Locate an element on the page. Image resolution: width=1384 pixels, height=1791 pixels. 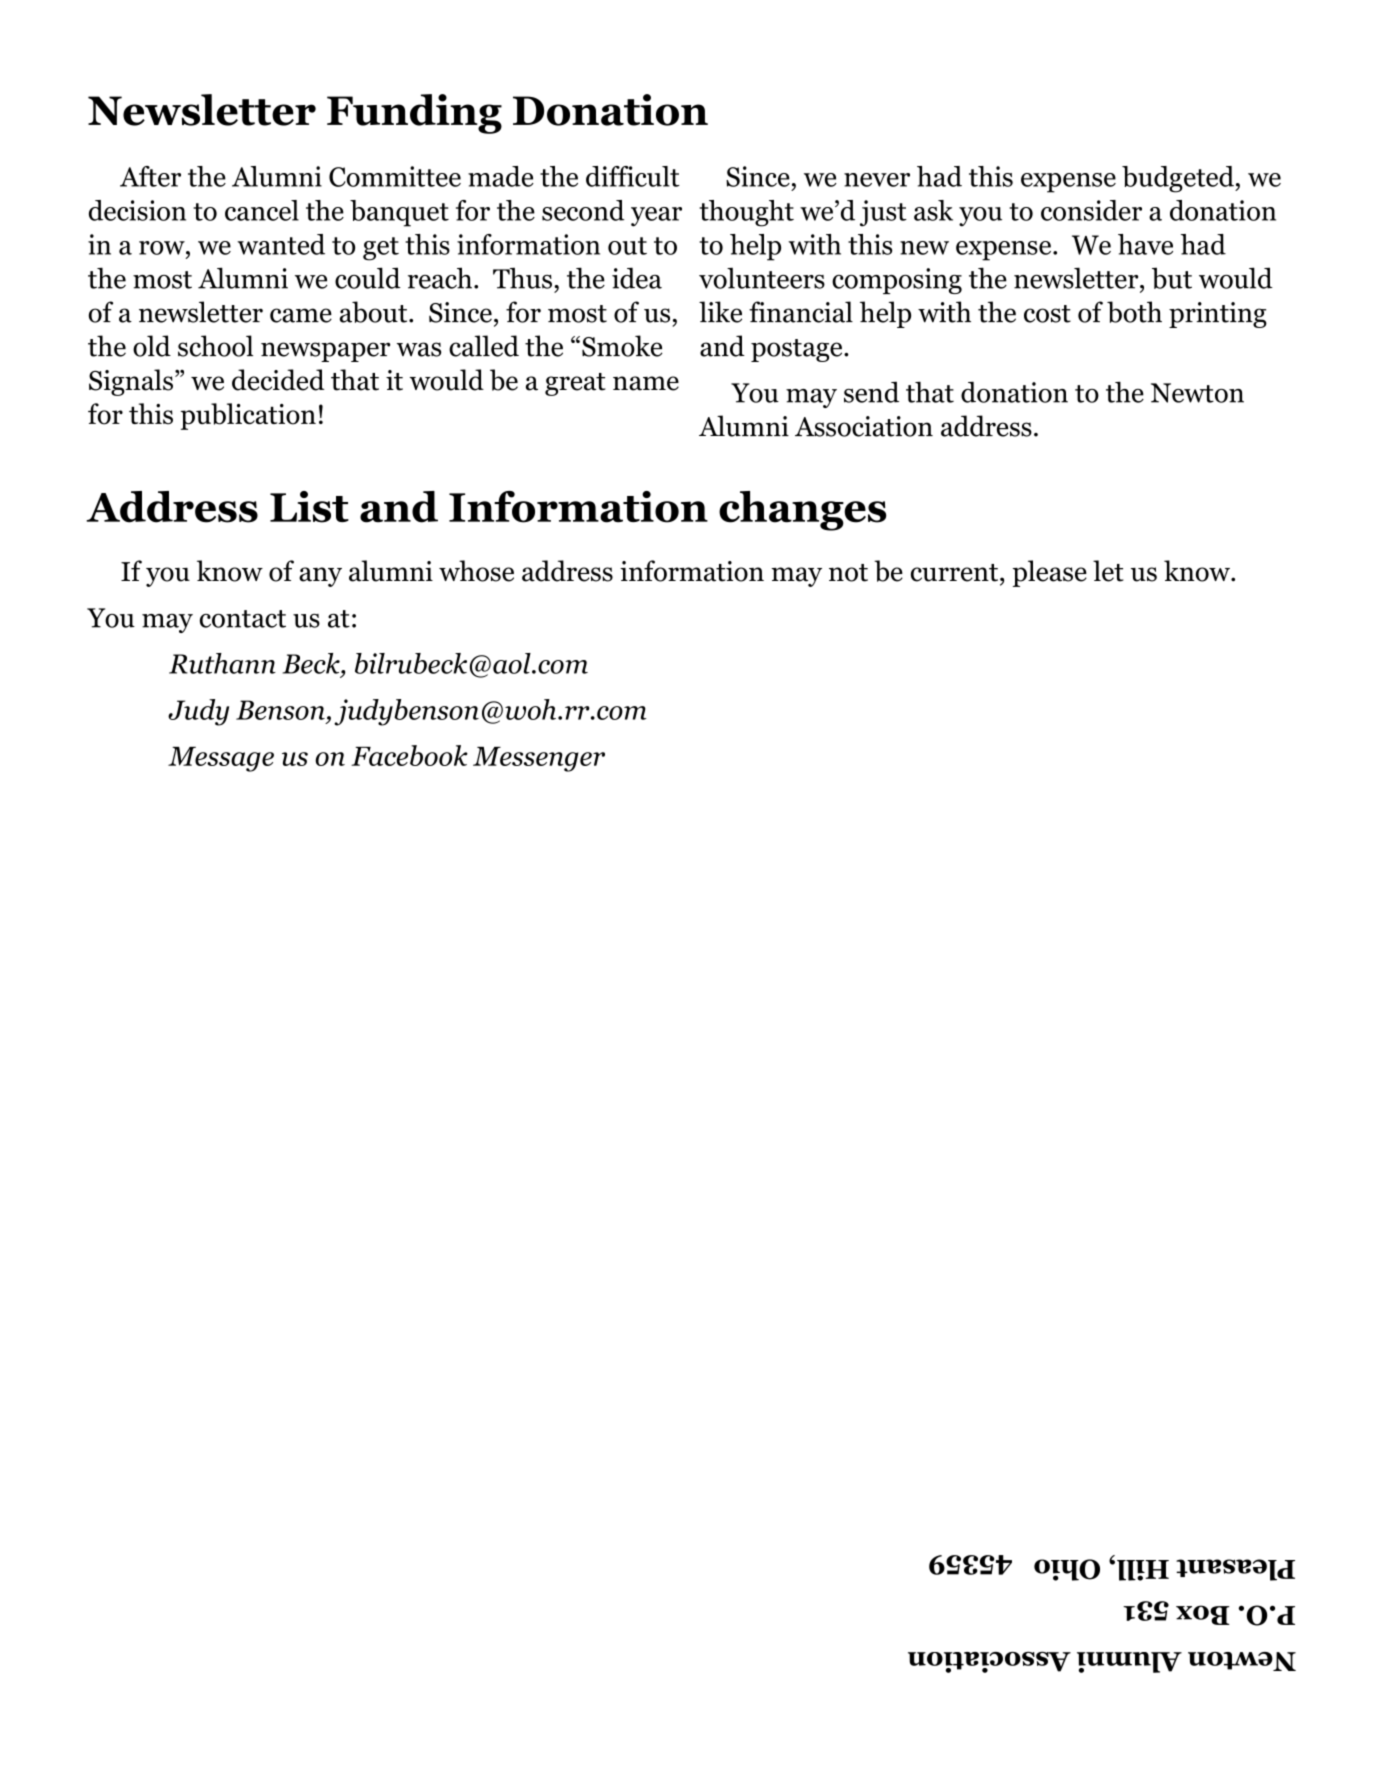
List is located at coordinates (309, 507).
